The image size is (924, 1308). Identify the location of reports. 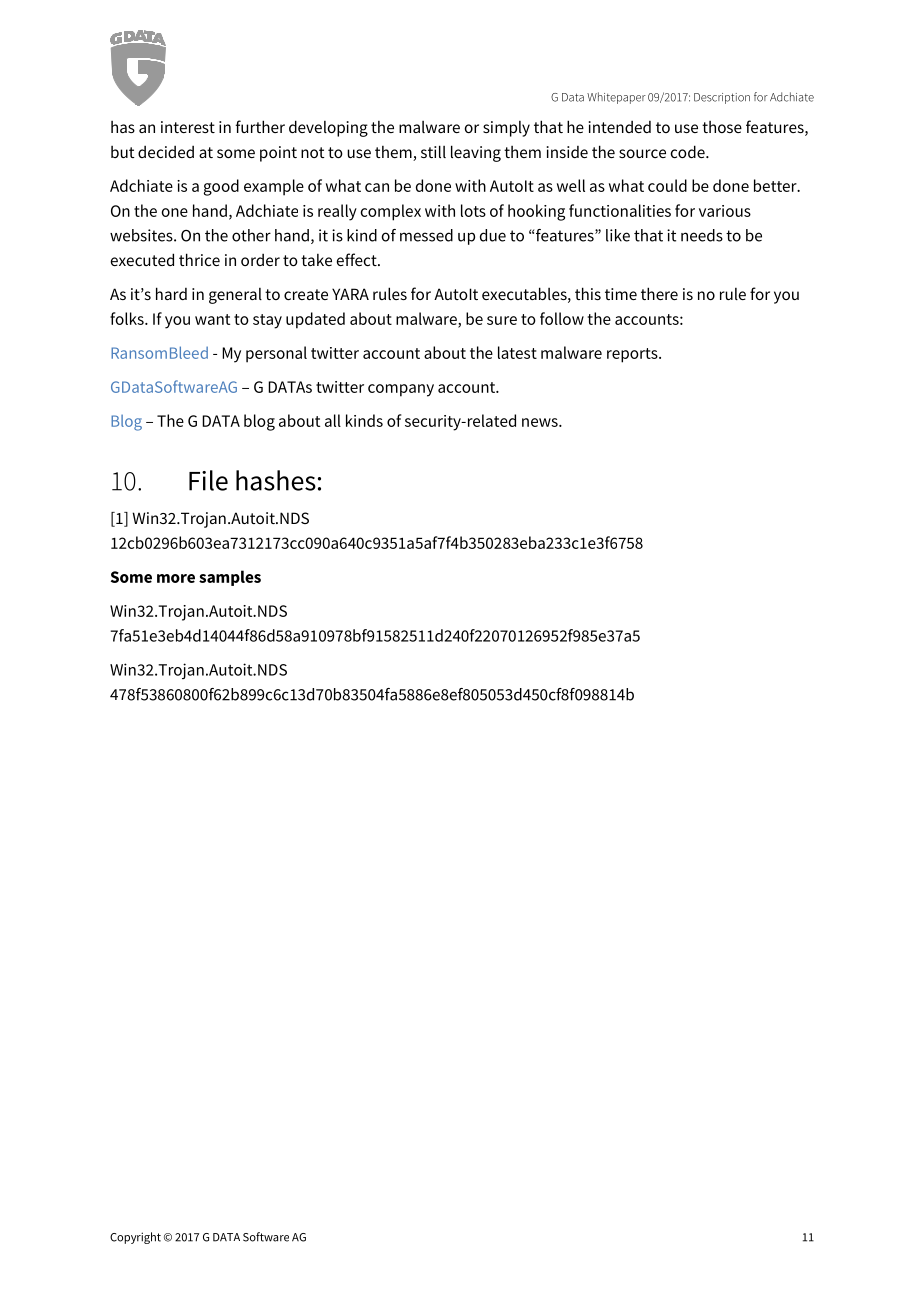
(633, 355).
